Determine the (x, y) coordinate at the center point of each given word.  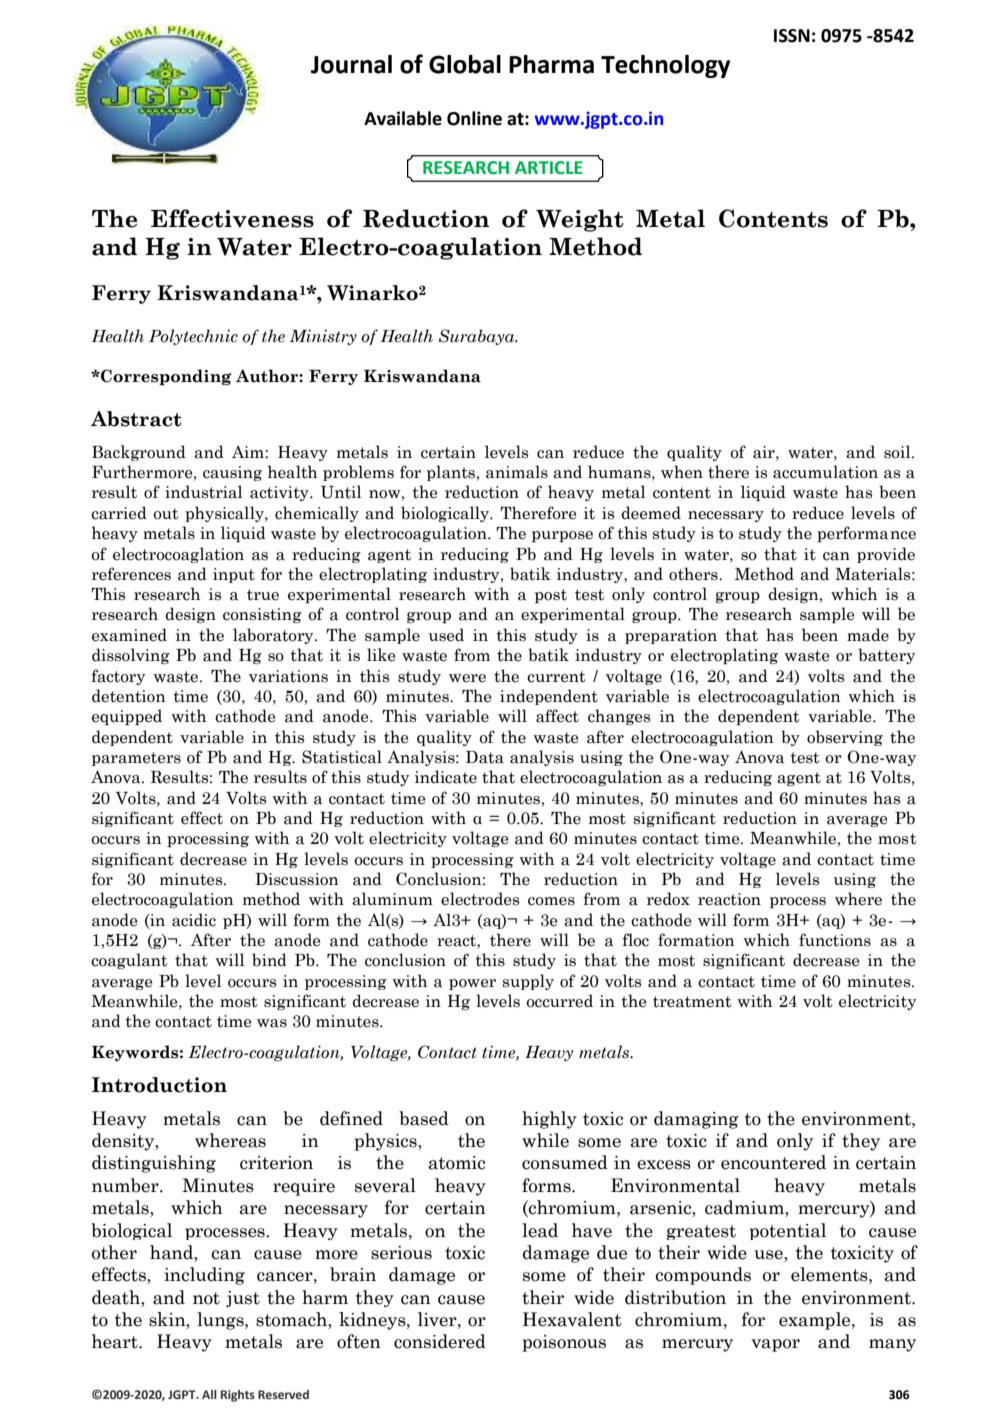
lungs (221, 1321)
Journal (351, 64)
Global (465, 64)
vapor (775, 1345)
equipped (127, 717)
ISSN (792, 36)
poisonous (564, 1343)
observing (845, 738)
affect (557, 716)
